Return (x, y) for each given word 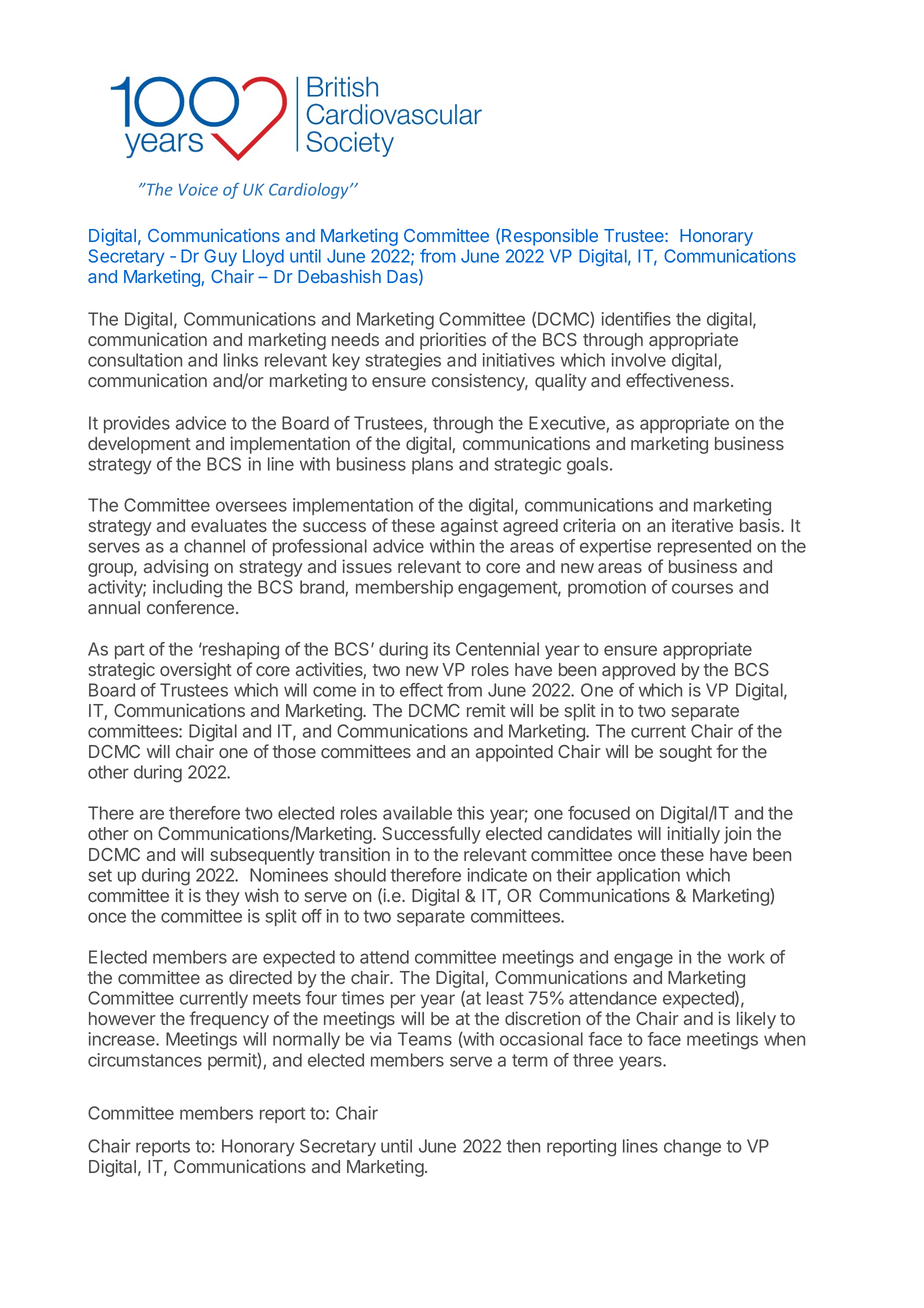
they (222, 897)
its (441, 649)
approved (638, 671)
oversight (196, 671)
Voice (198, 189)
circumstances (145, 1060)
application (638, 876)
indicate (497, 875)
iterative (702, 525)
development (139, 445)
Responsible (550, 237)
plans (432, 465)
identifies (636, 319)
